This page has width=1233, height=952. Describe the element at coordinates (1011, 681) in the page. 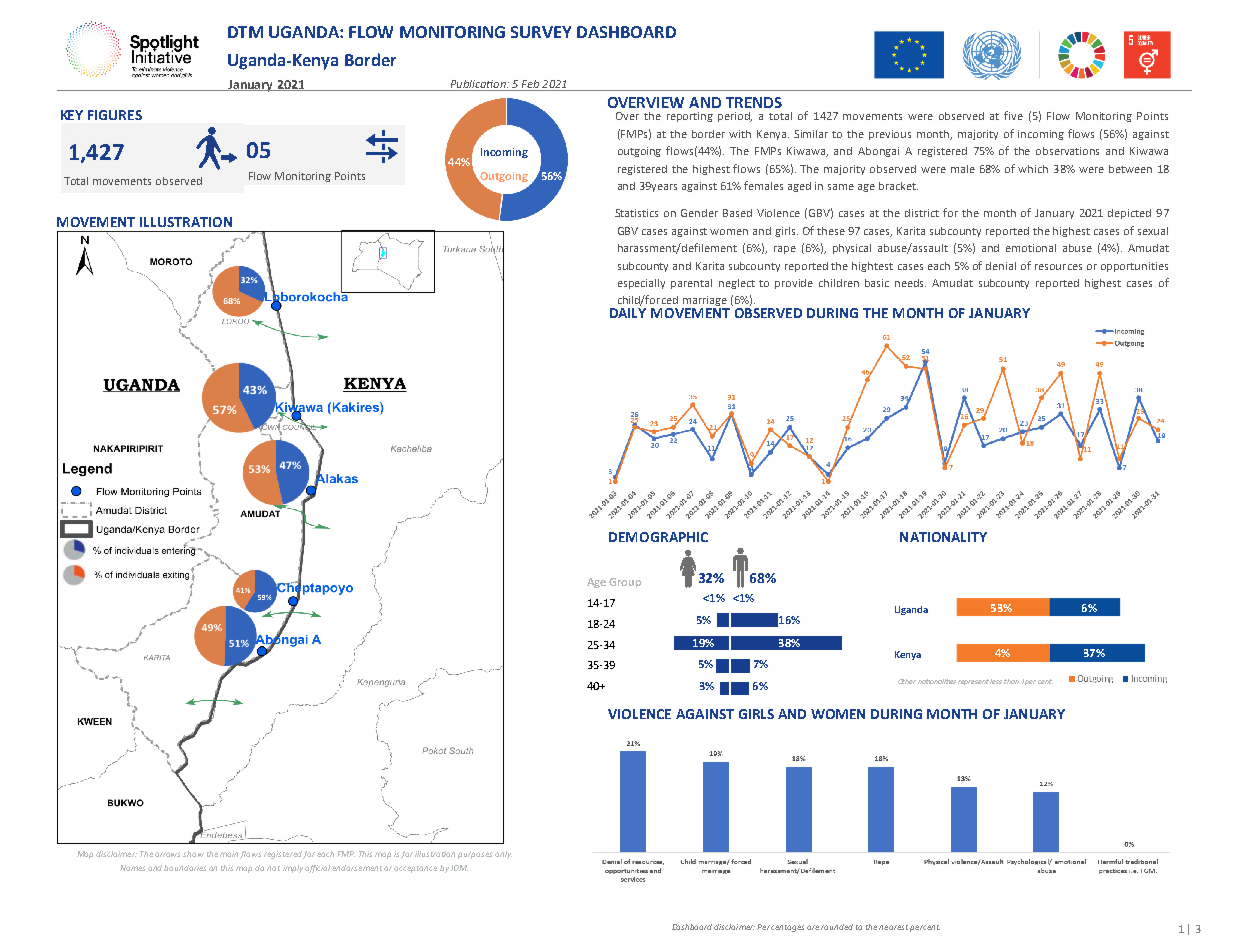

I see `than` at that location.
